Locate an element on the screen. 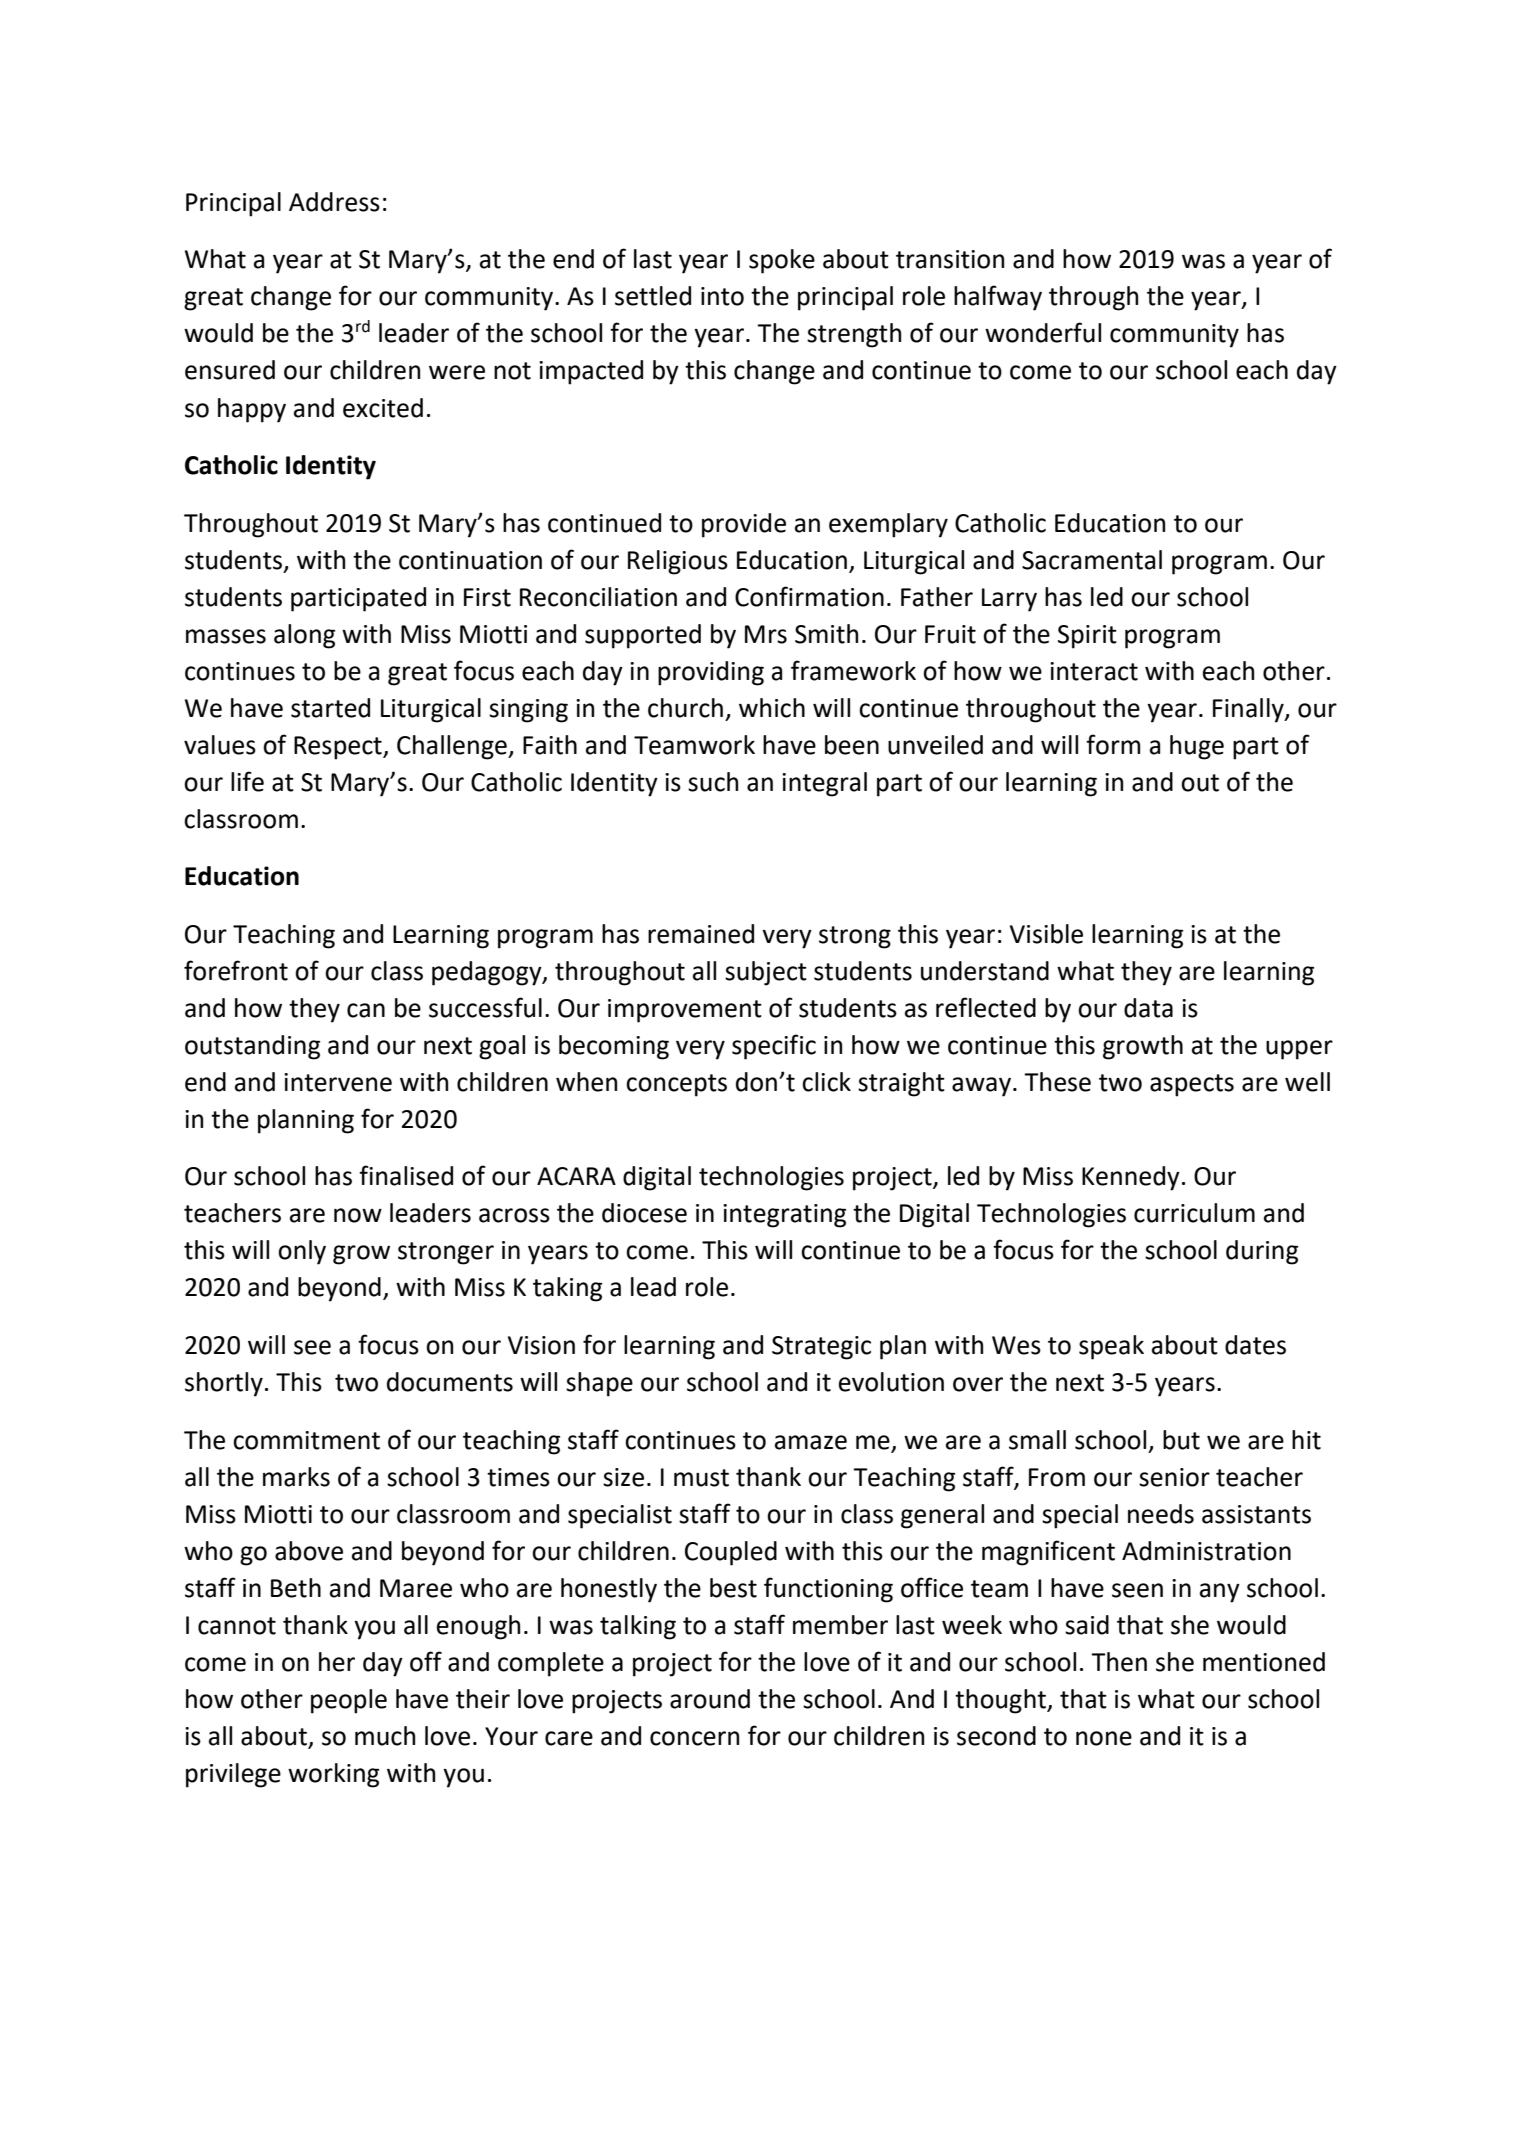 The width and height of the screenshot is (1522, 2152). wonderful is located at coordinates (1043, 332).
